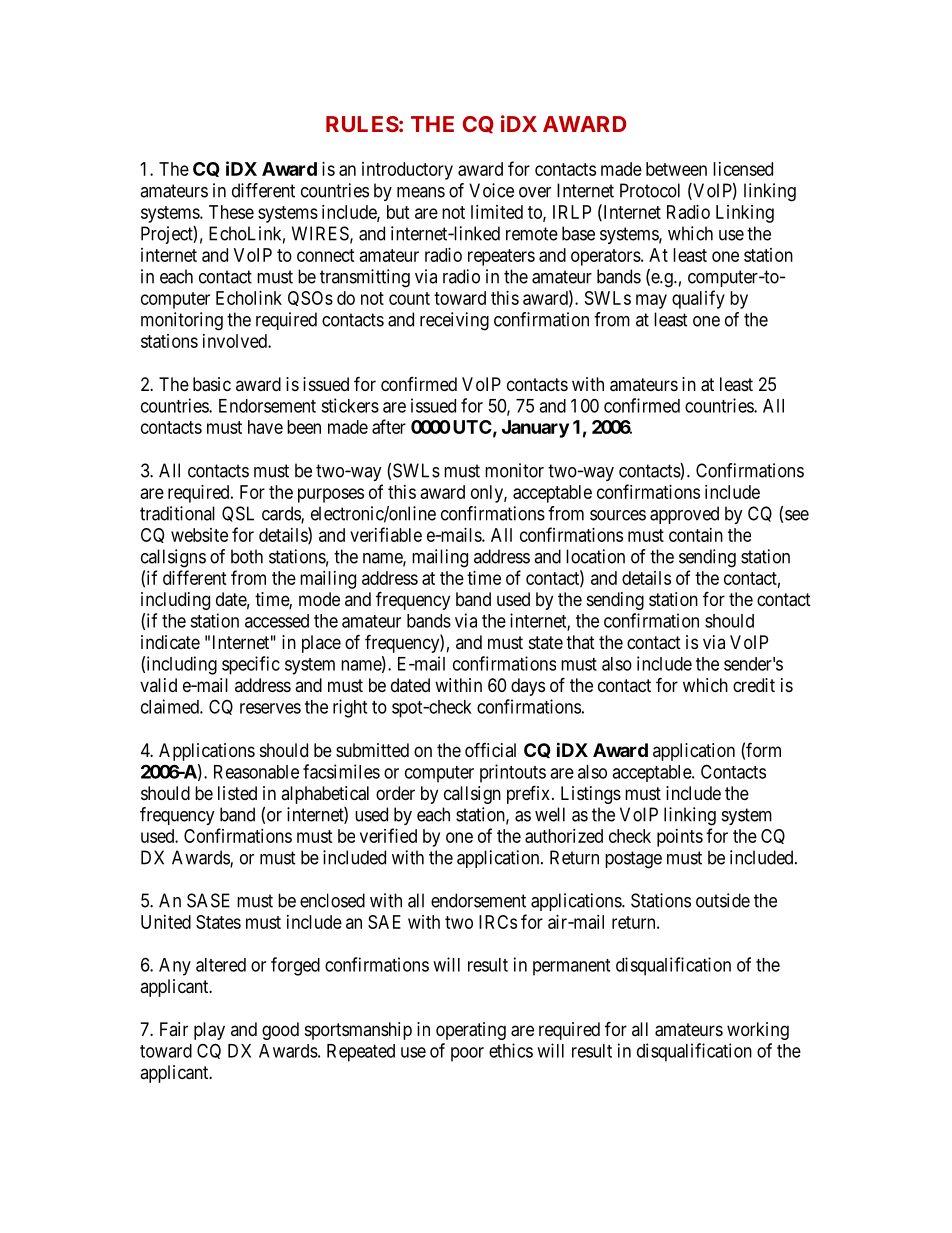  Describe the element at coordinates (231, 212) in the image. I see `These` at that location.
